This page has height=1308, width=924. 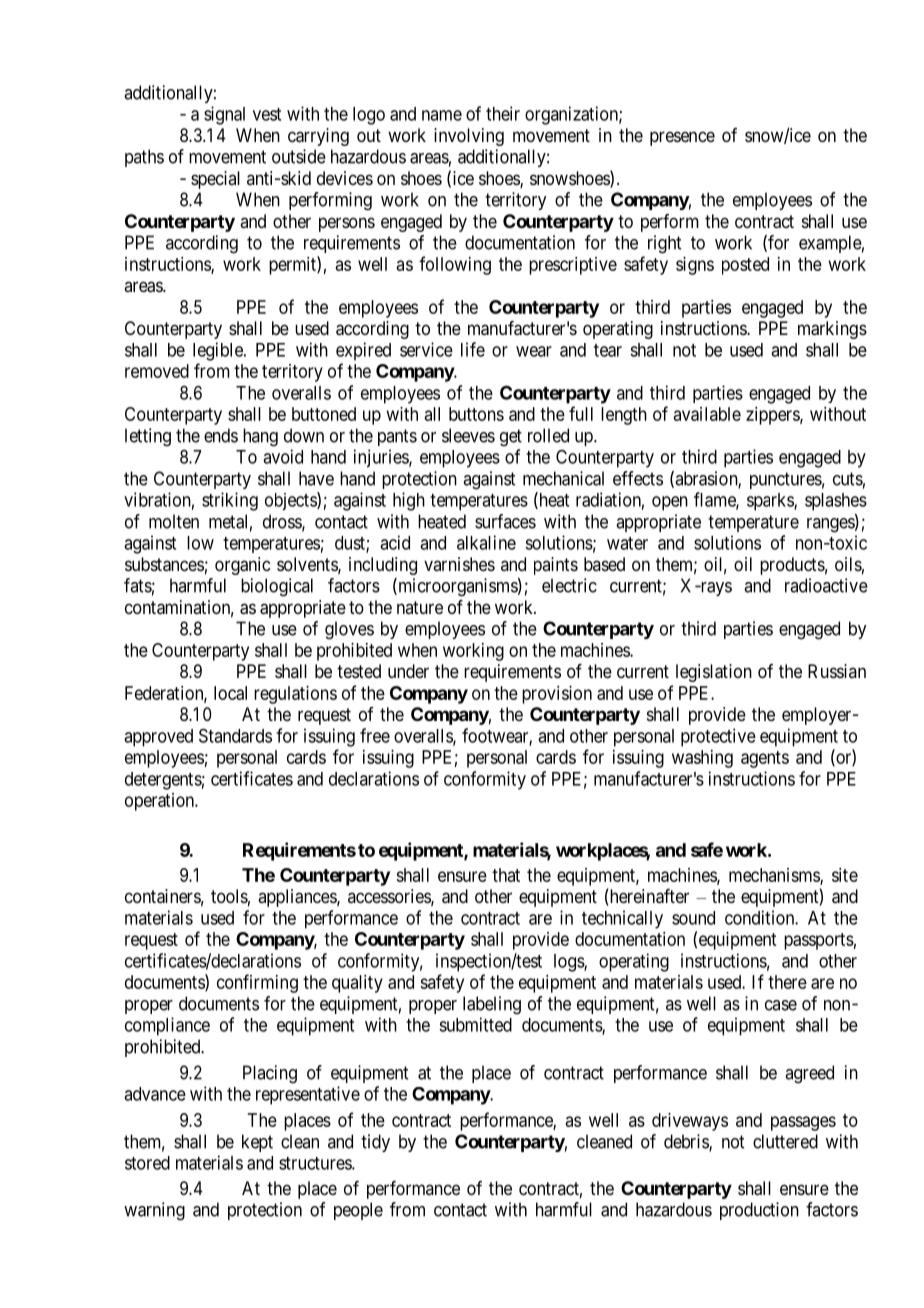 What do you see at coordinates (230, 501) in the page?
I see `striking` at bounding box center [230, 501].
